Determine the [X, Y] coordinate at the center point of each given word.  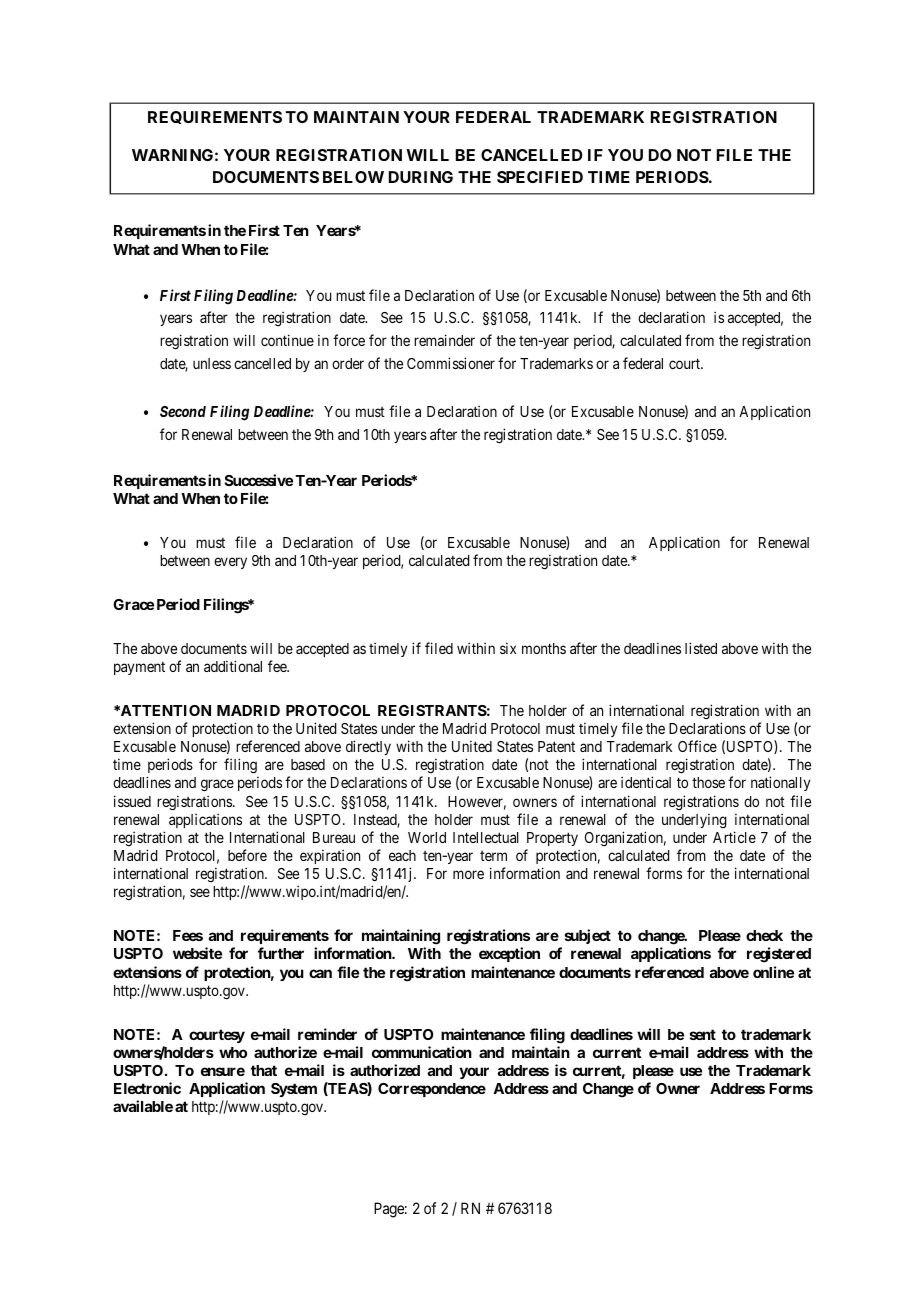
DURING [421, 177]
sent [703, 1034]
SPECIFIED [540, 177]
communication [422, 1052]
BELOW [353, 177]
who [233, 1052]
